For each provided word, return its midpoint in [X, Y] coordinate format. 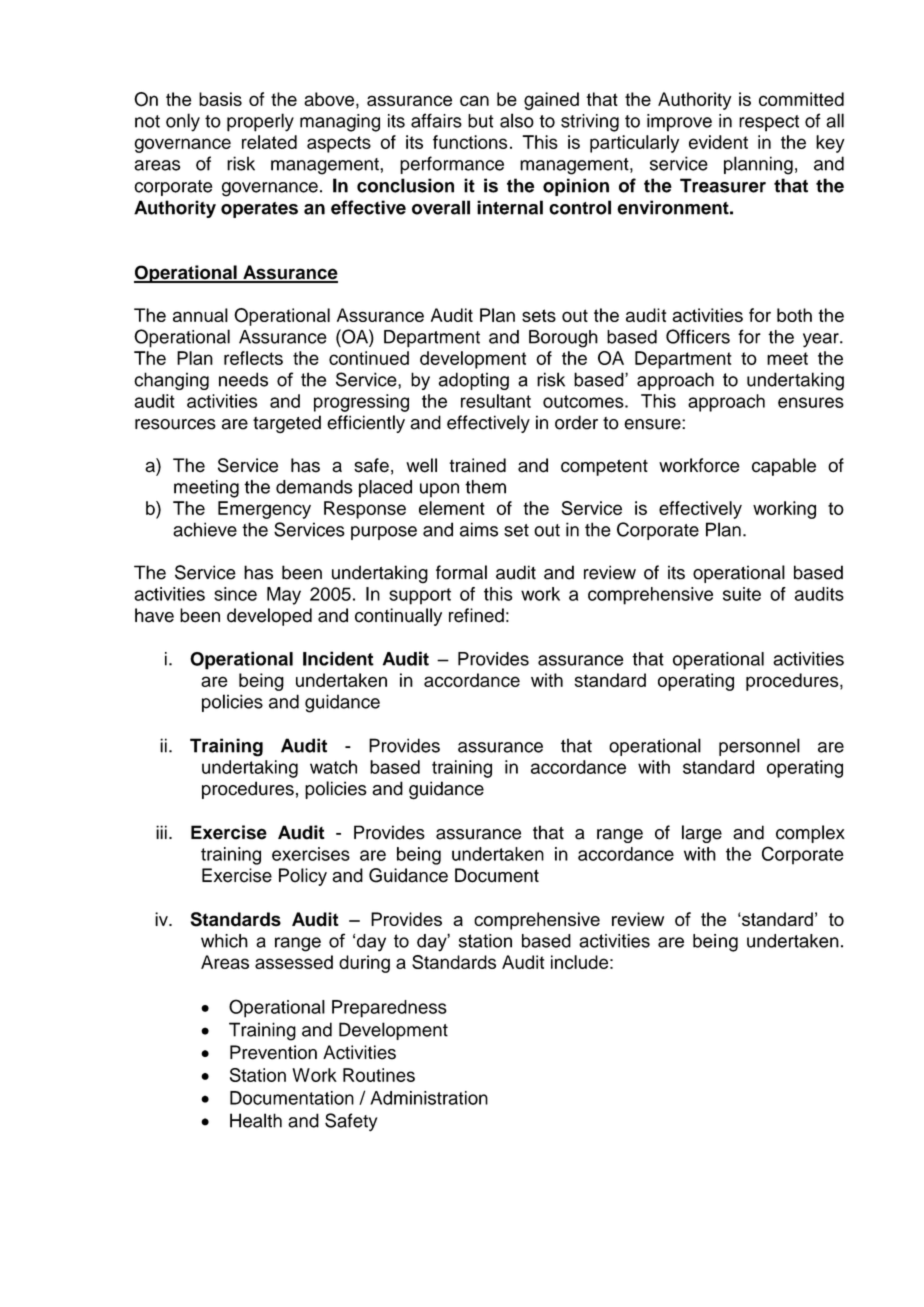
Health [256, 1120]
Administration [429, 1098]
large [702, 834]
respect [769, 123]
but [481, 121]
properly [260, 122]
